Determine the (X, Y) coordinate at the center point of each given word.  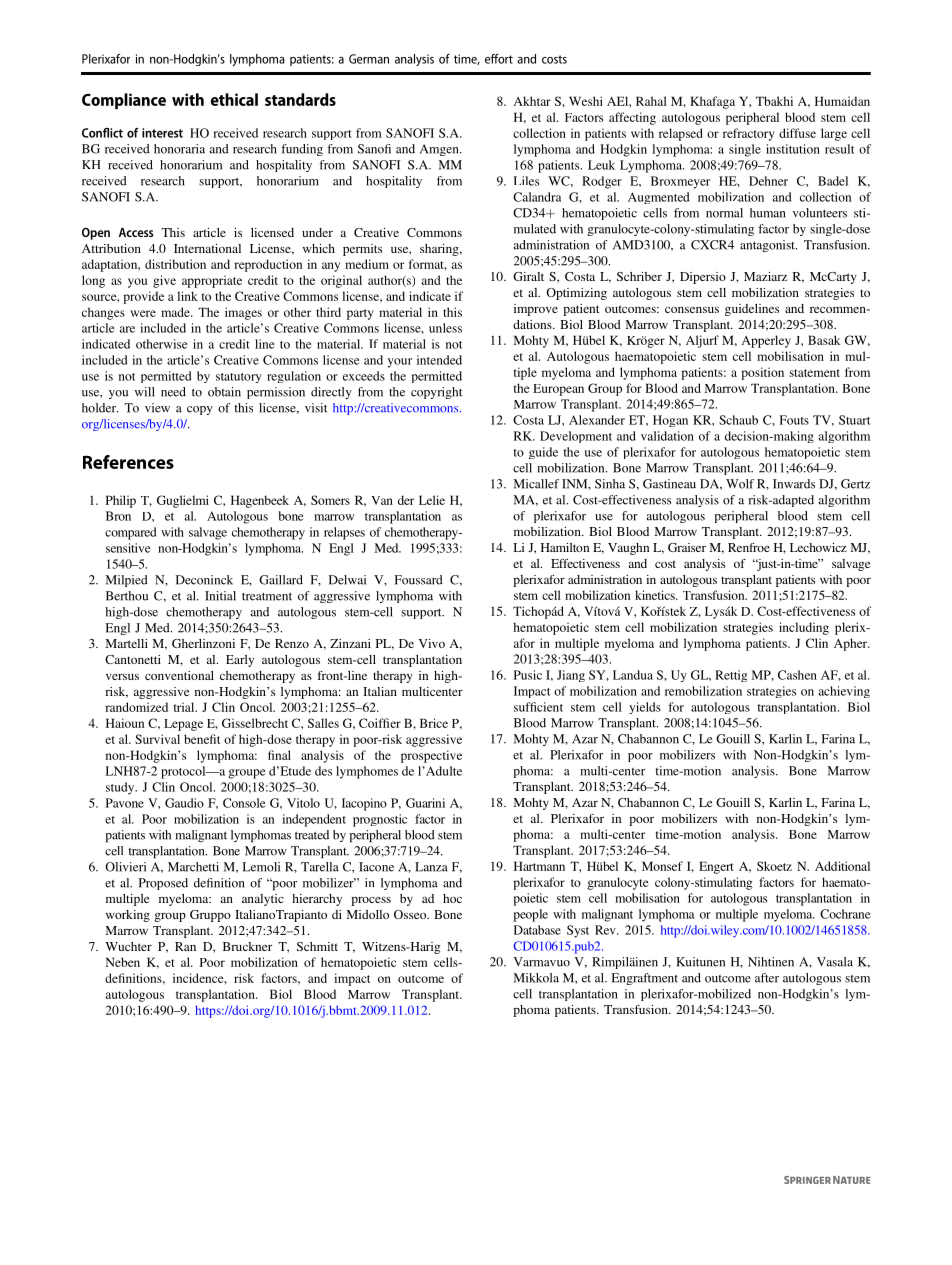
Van (382, 500)
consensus (692, 310)
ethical (234, 99)
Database (537, 930)
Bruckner (248, 946)
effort (499, 59)
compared (130, 533)
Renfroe (749, 547)
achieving (844, 692)
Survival (157, 739)
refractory (749, 134)
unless (445, 328)
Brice (434, 723)
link (187, 296)
